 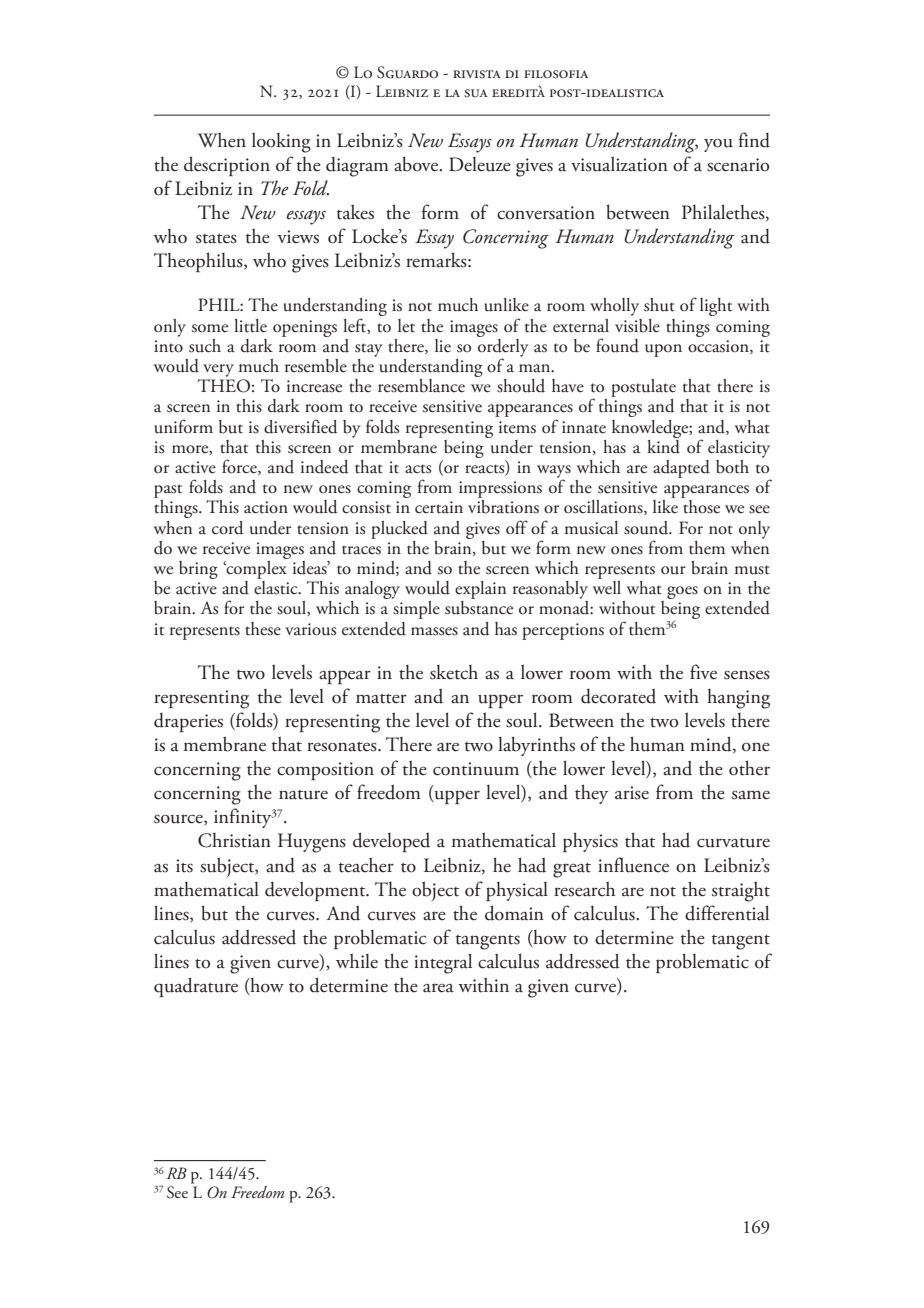 I want to click on such, so click(x=205, y=346).
